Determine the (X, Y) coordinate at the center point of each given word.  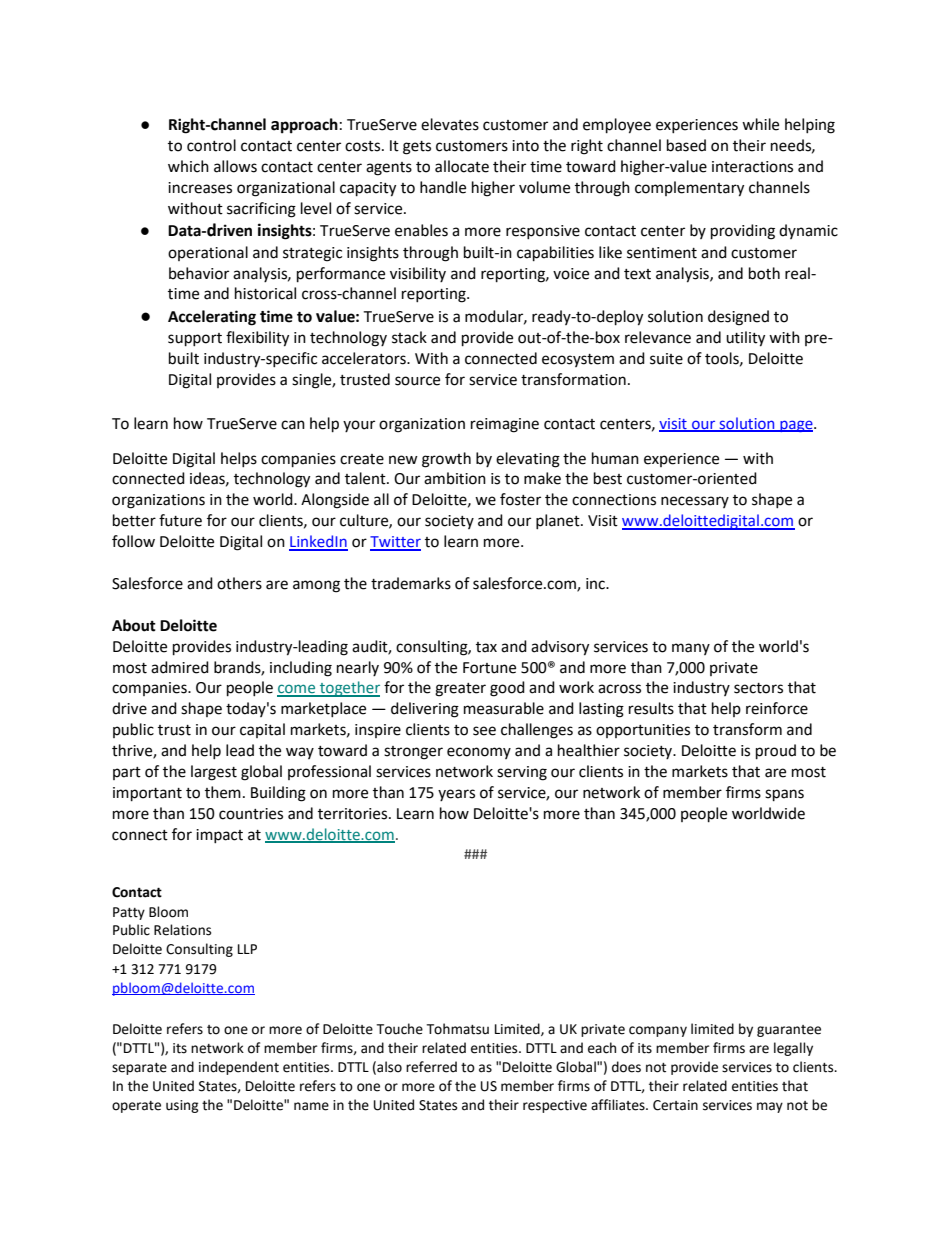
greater (460, 690)
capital (262, 730)
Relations (182, 930)
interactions (752, 167)
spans (784, 795)
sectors (758, 688)
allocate (462, 166)
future (180, 520)
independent (239, 1068)
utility (745, 339)
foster (520, 499)
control (211, 145)
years (456, 795)
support (195, 340)
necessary (695, 502)
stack (409, 337)
